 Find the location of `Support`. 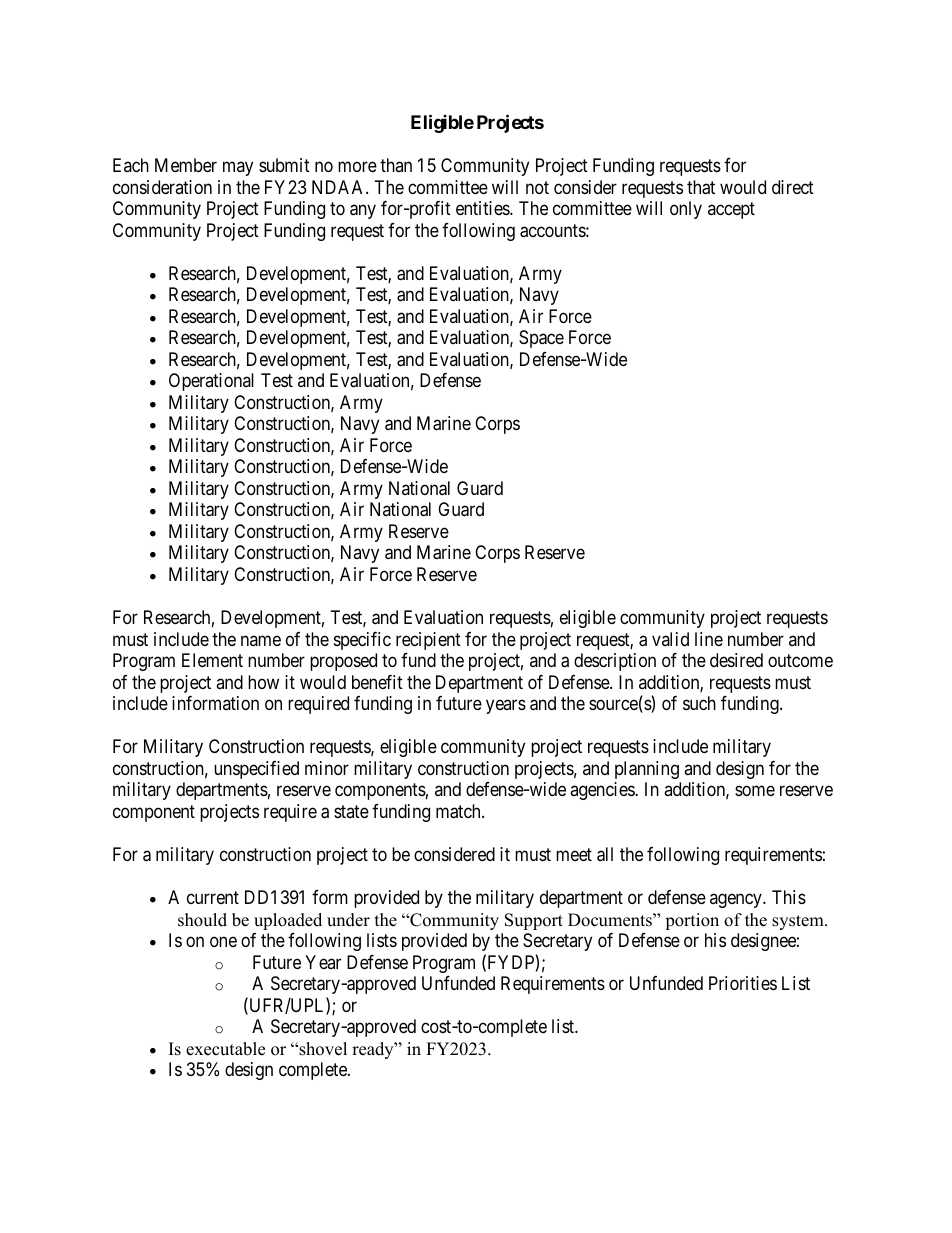

Support is located at coordinates (534, 921).
